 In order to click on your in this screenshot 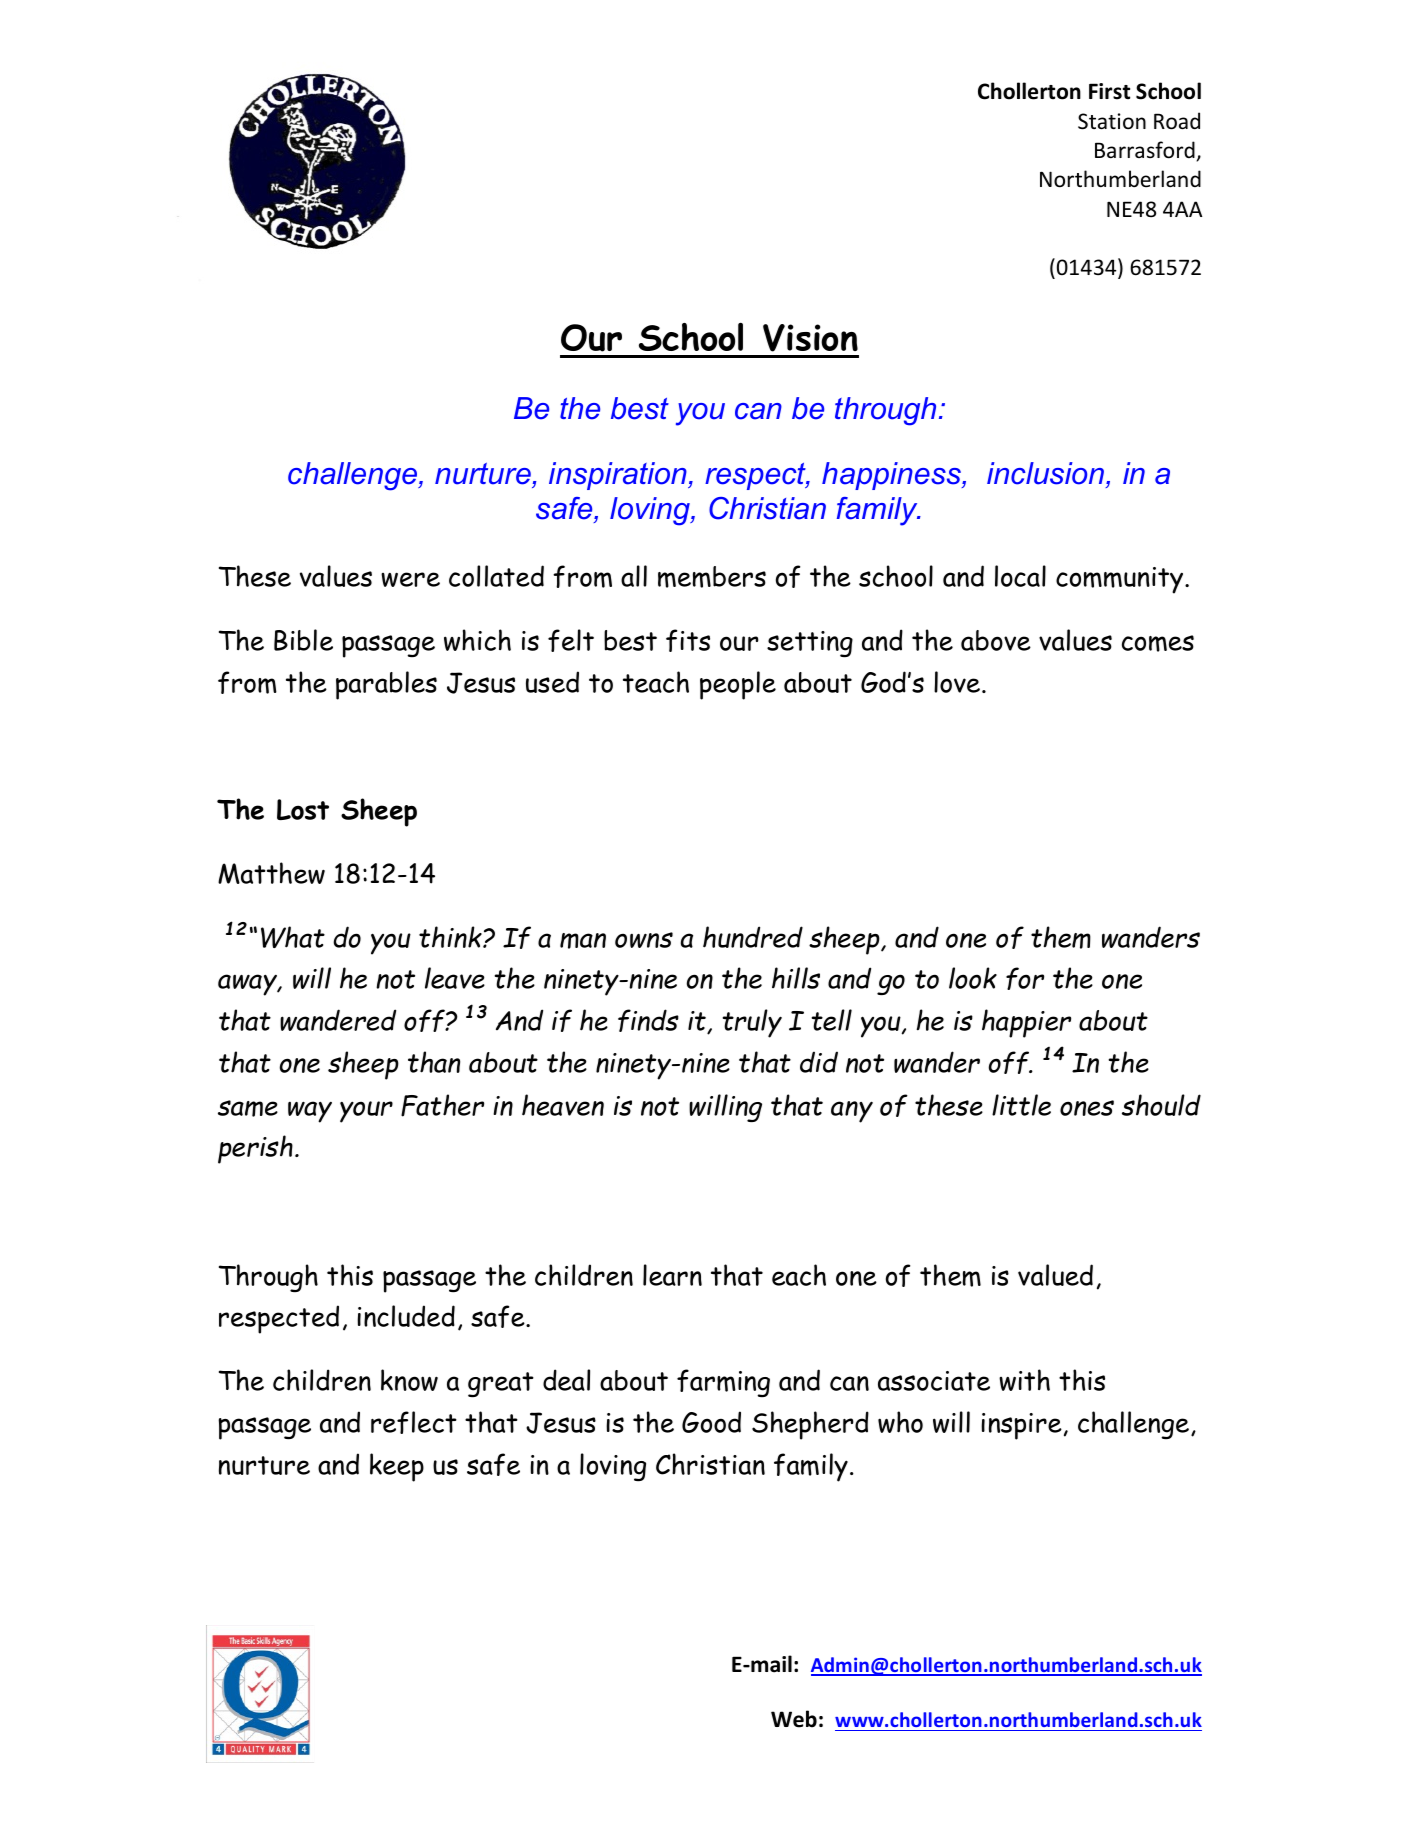, I will do `click(366, 1112)`.
